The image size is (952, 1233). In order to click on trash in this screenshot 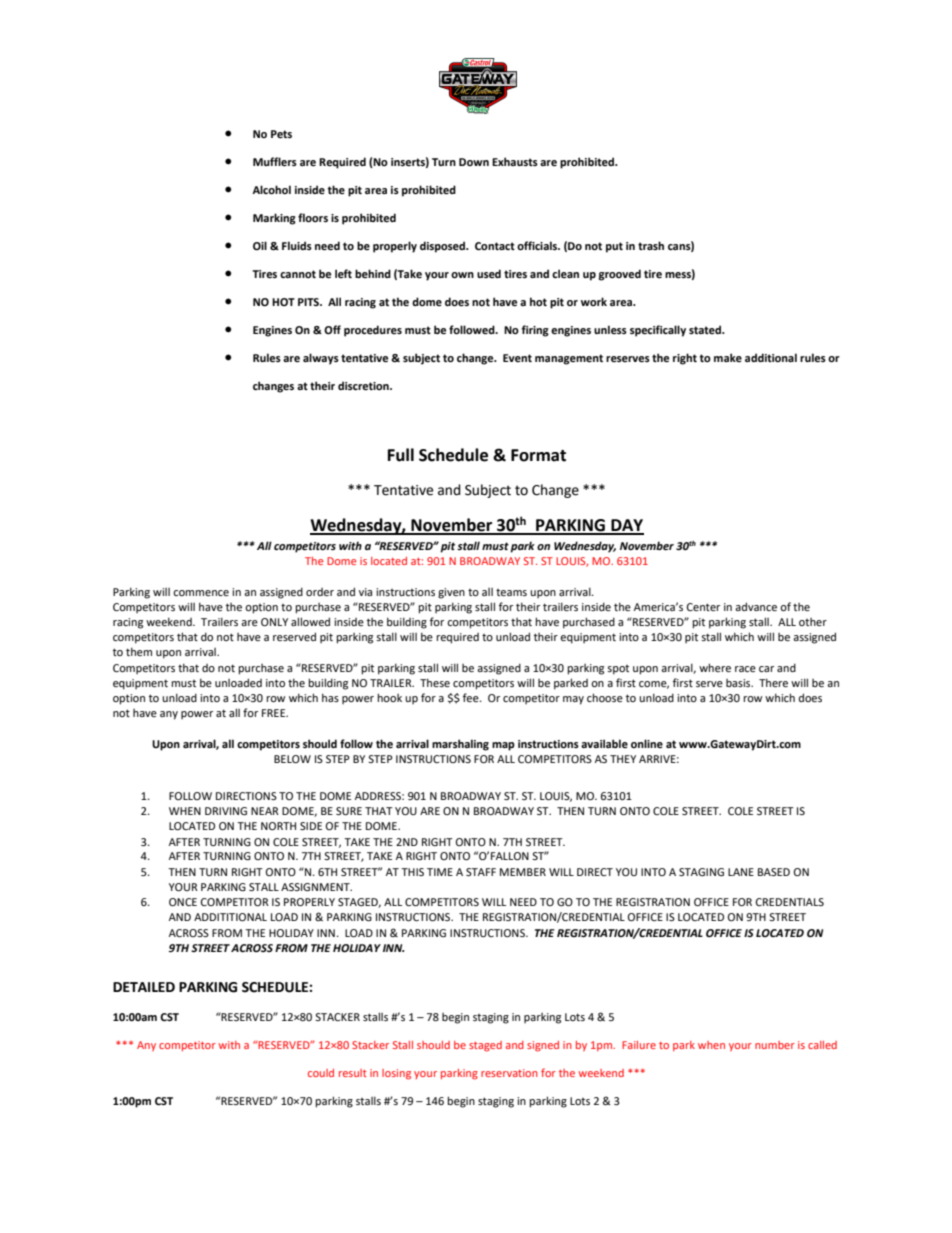, I will do `click(651, 245)`.
